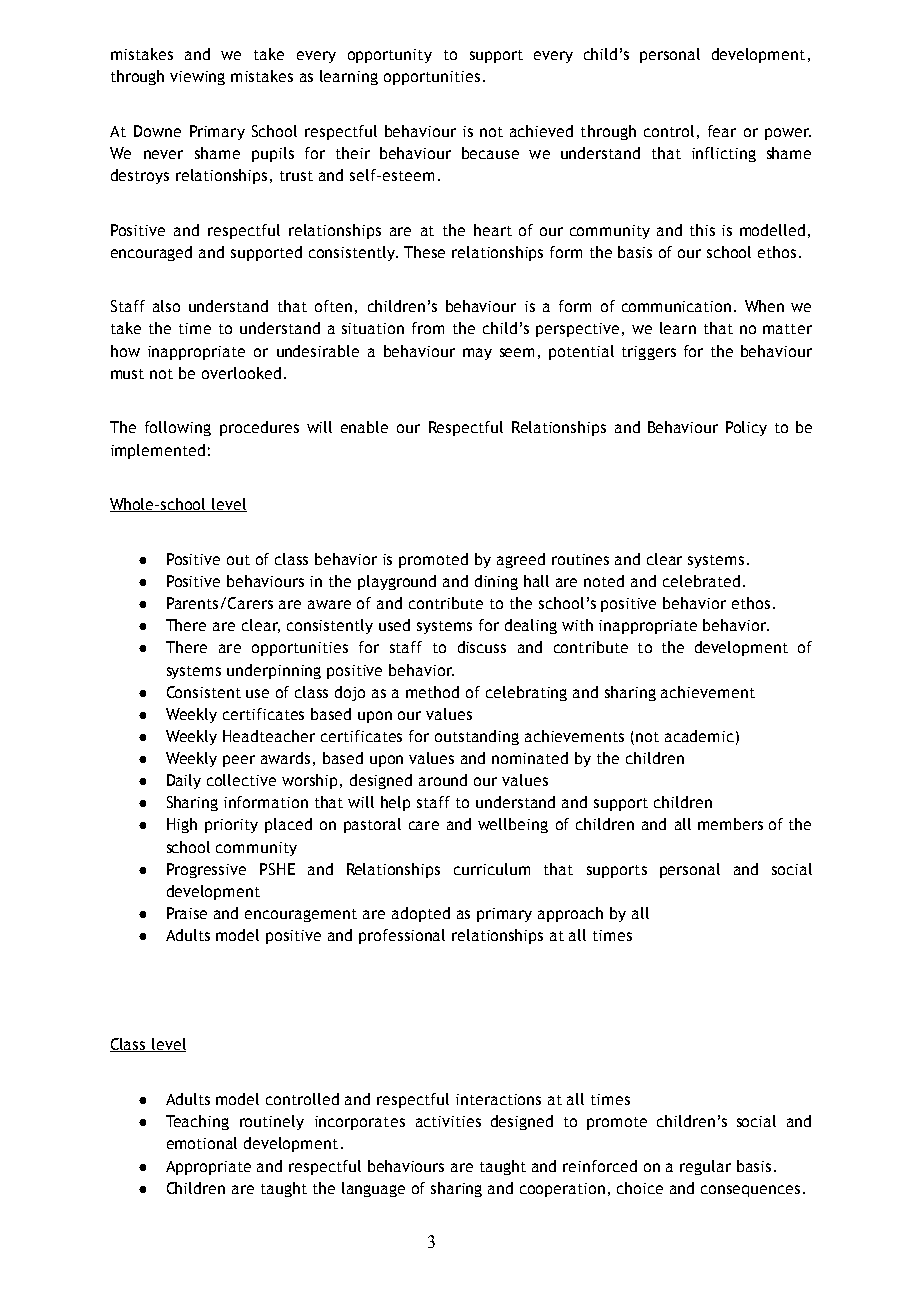 This screenshot has width=924, height=1307. Describe the element at coordinates (477, 354) in the screenshot. I see `may` at that location.
